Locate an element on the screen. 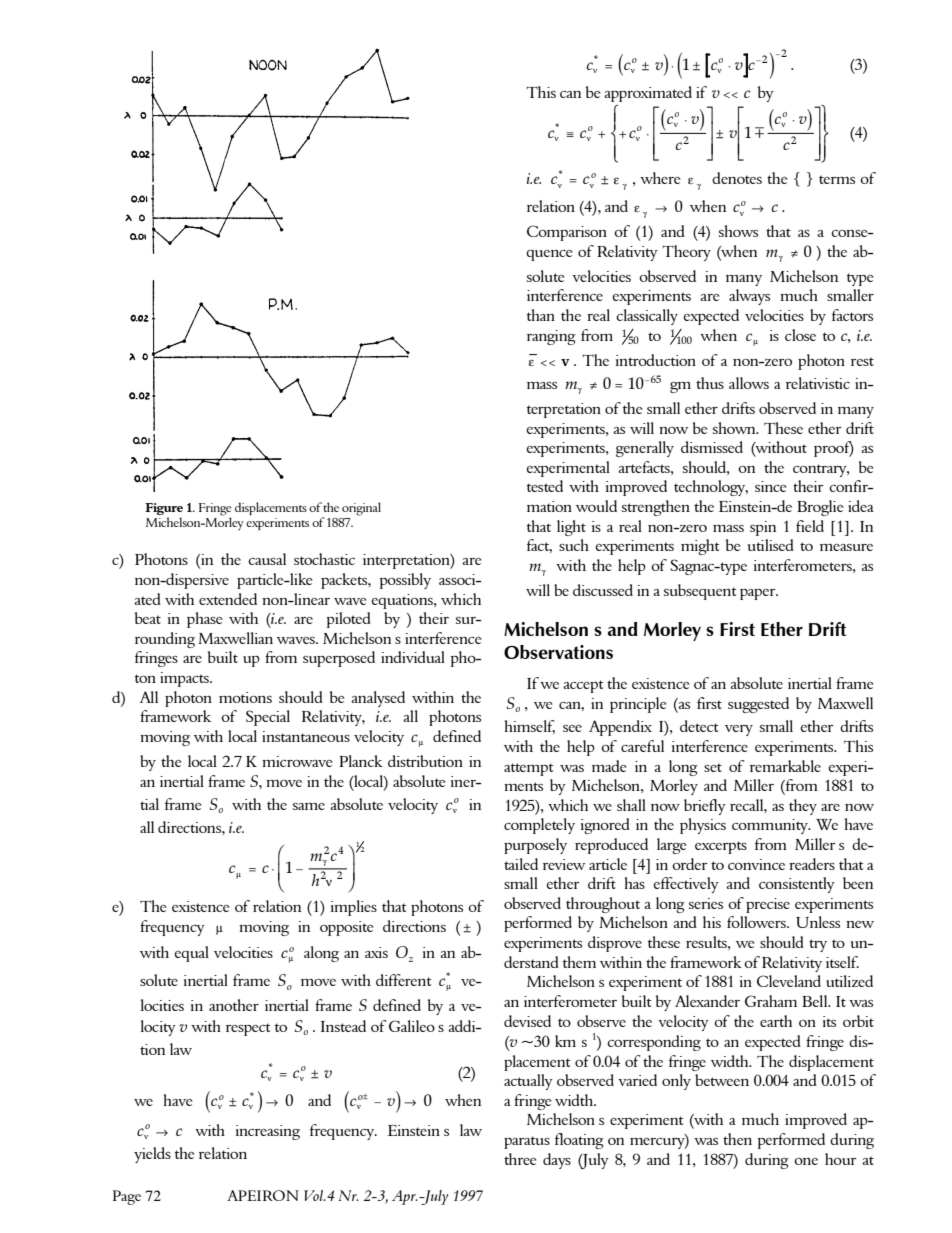 The width and height of the screenshot is (952, 1233). purposely is located at coordinates (535, 846).
